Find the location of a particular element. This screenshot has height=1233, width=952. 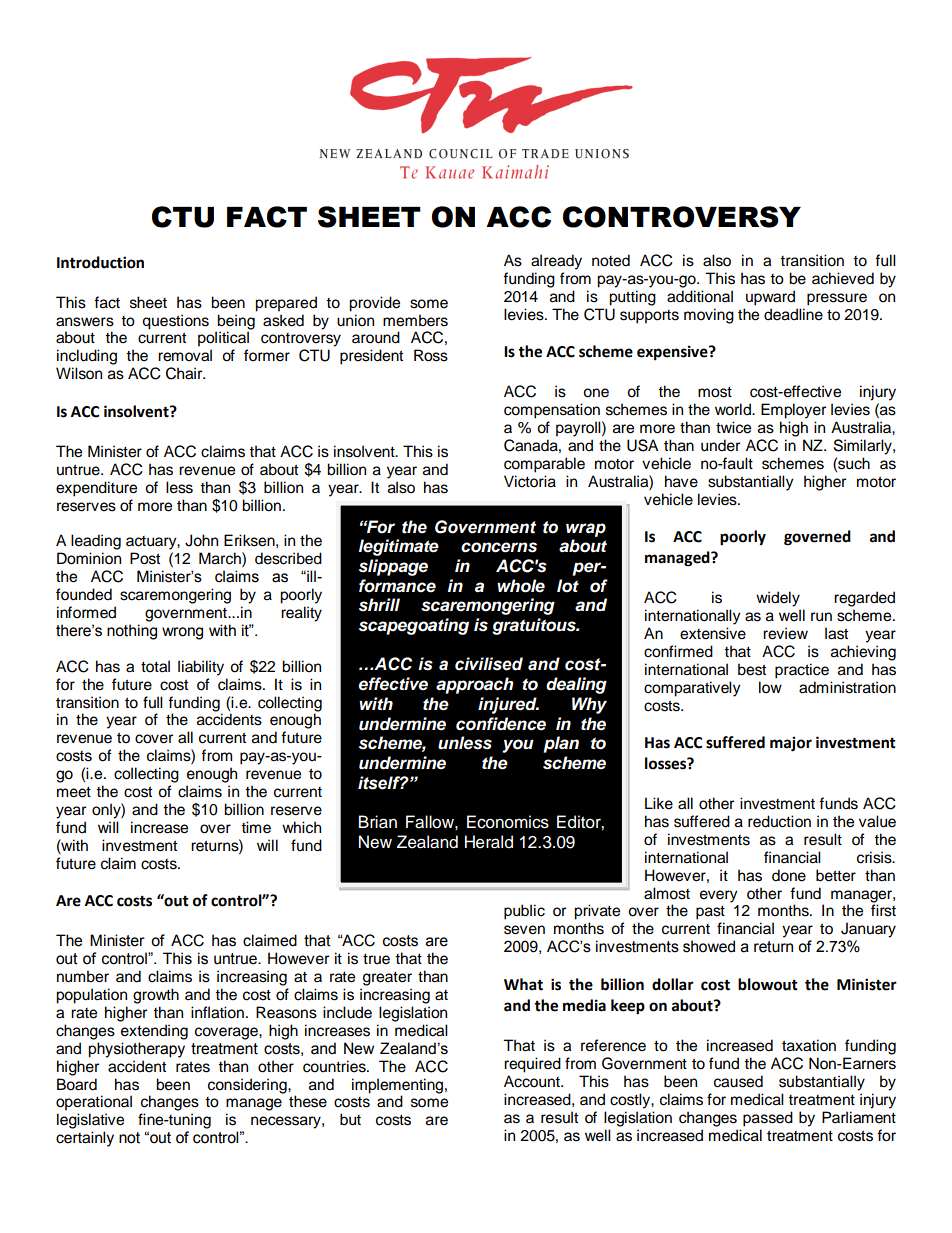

Account is located at coordinates (533, 1081).
